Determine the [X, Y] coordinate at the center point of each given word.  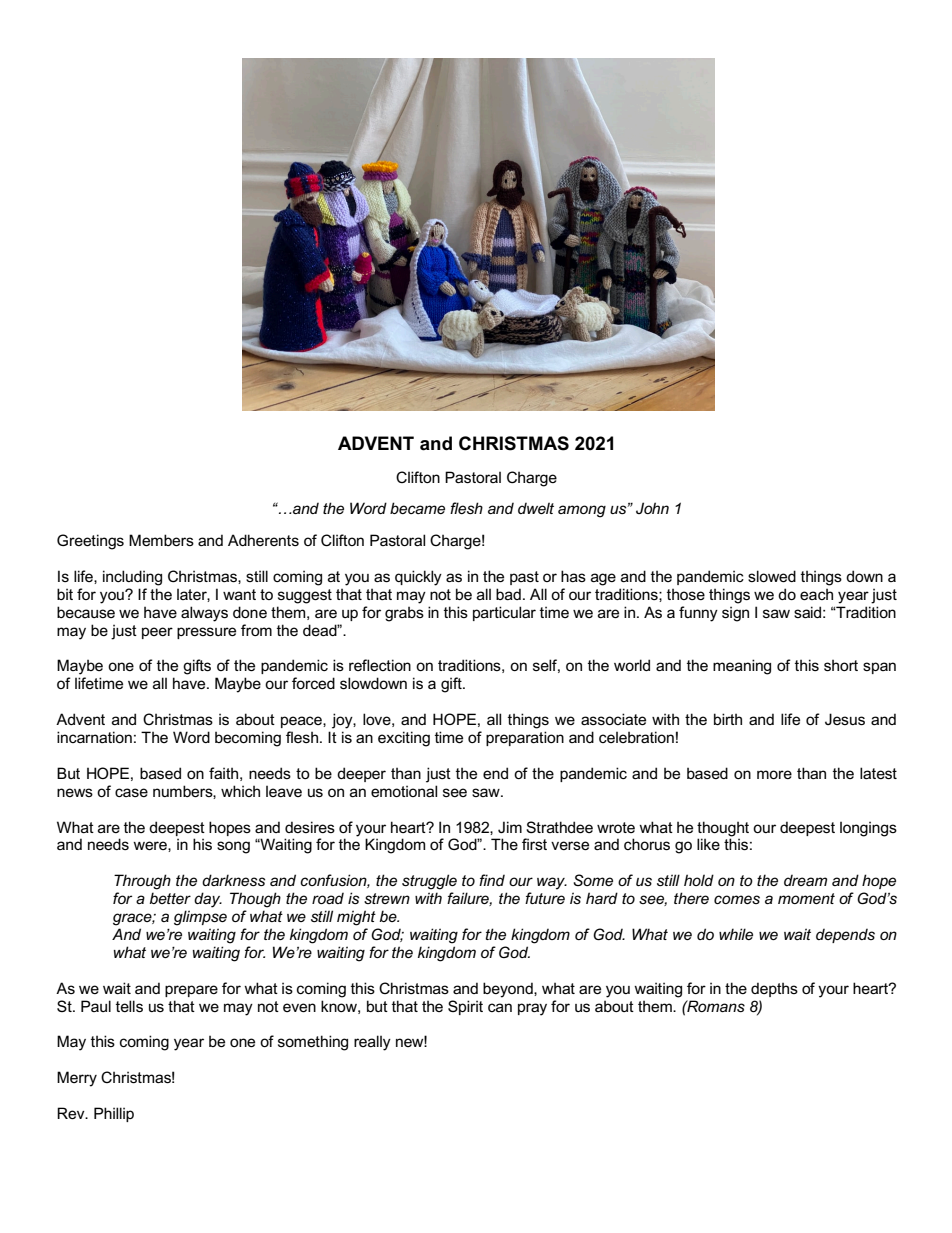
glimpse [200, 918]
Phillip [114, 1114]
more [774, 774]
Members [161, 540]
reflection [380, 665]
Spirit [465, 1007]
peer [157, 633]
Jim [510, 827]
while [736, 934]
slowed [772, 576]
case [131, 792]
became [417, 508]
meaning [742, 667]
